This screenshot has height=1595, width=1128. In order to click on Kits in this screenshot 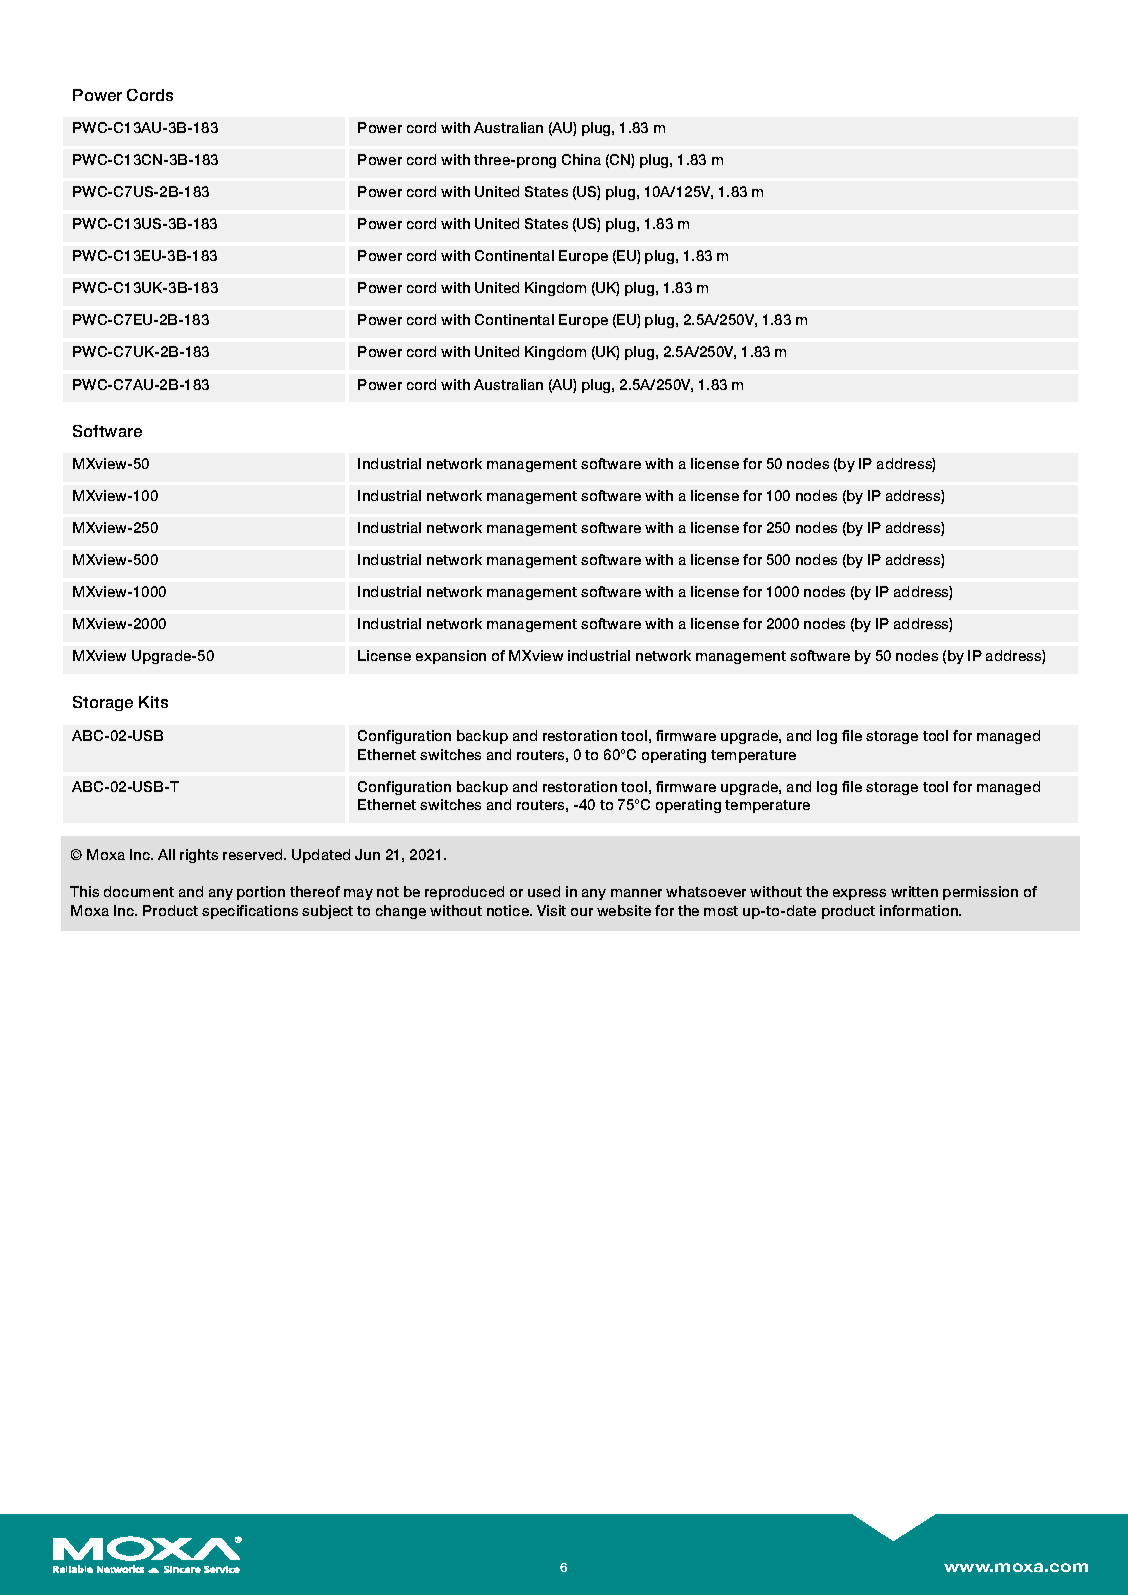, I will do `click(153, 702)`.
